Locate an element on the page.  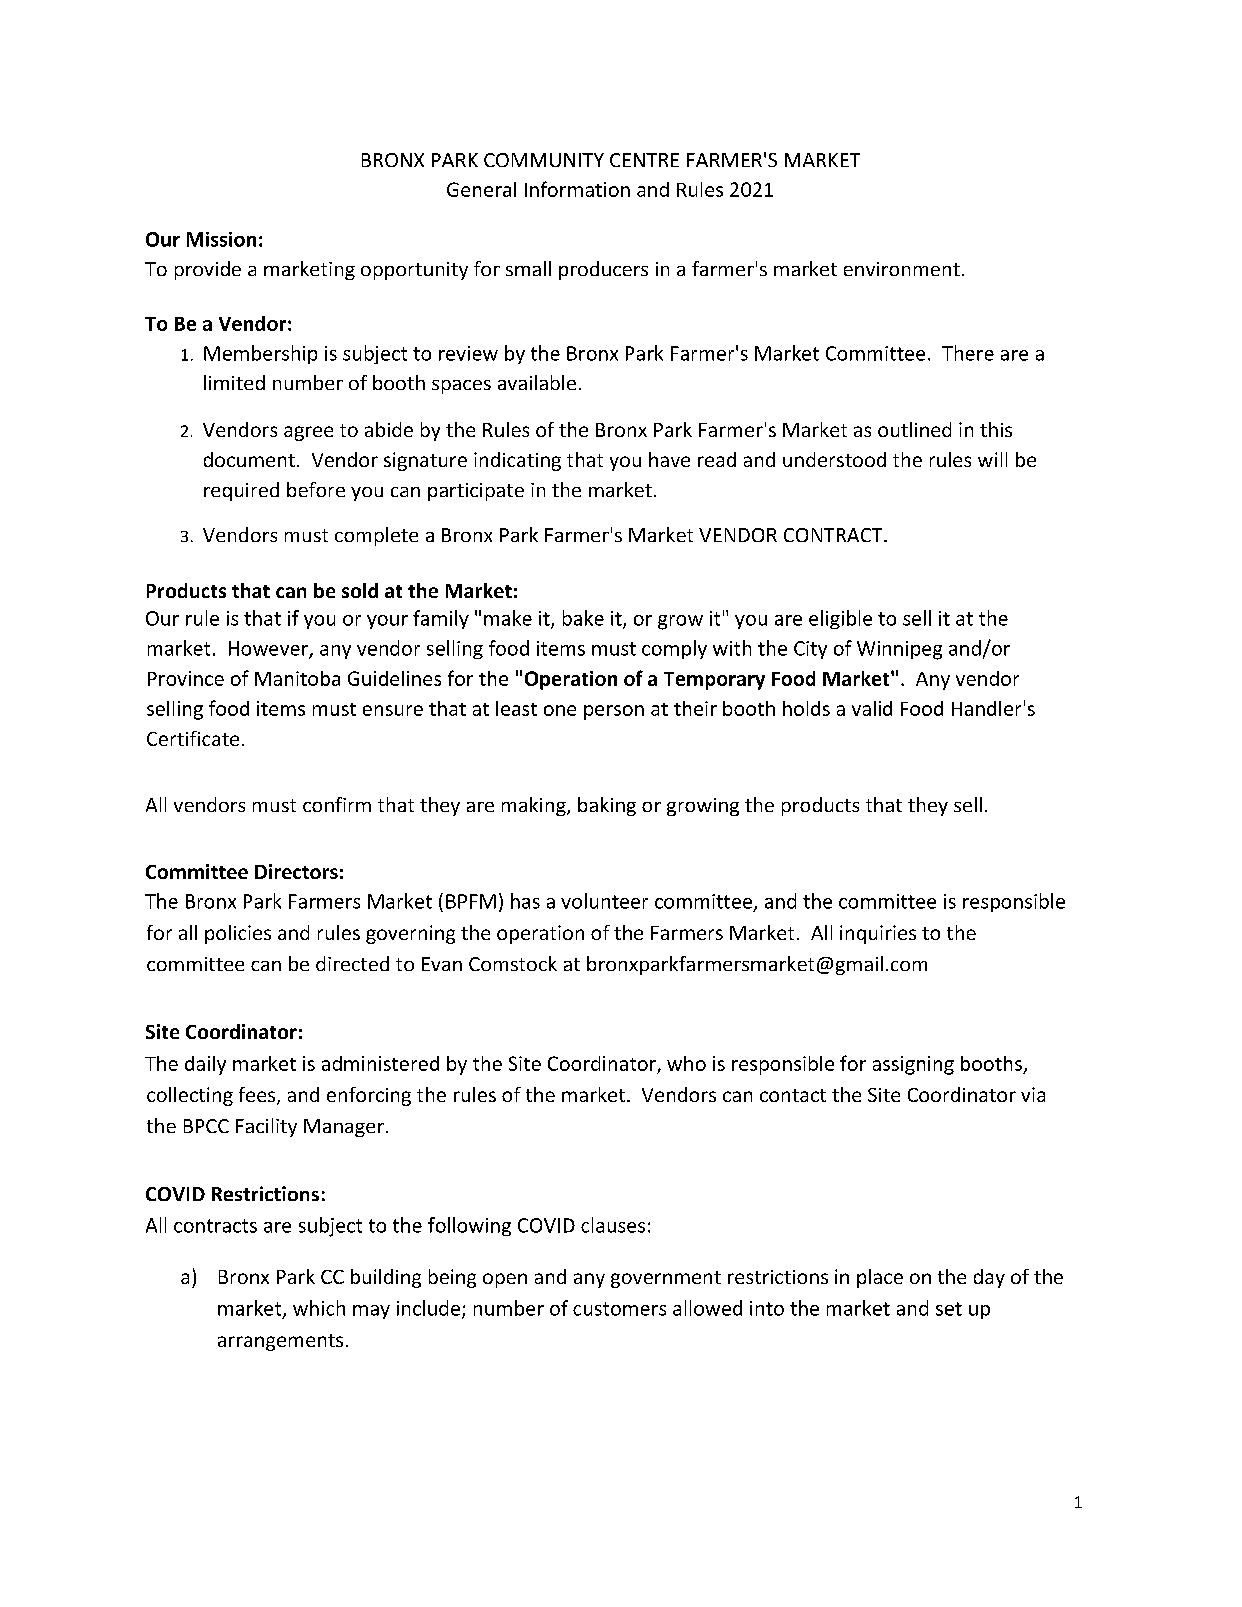
assigning is located at coordinates (913, 1065).
